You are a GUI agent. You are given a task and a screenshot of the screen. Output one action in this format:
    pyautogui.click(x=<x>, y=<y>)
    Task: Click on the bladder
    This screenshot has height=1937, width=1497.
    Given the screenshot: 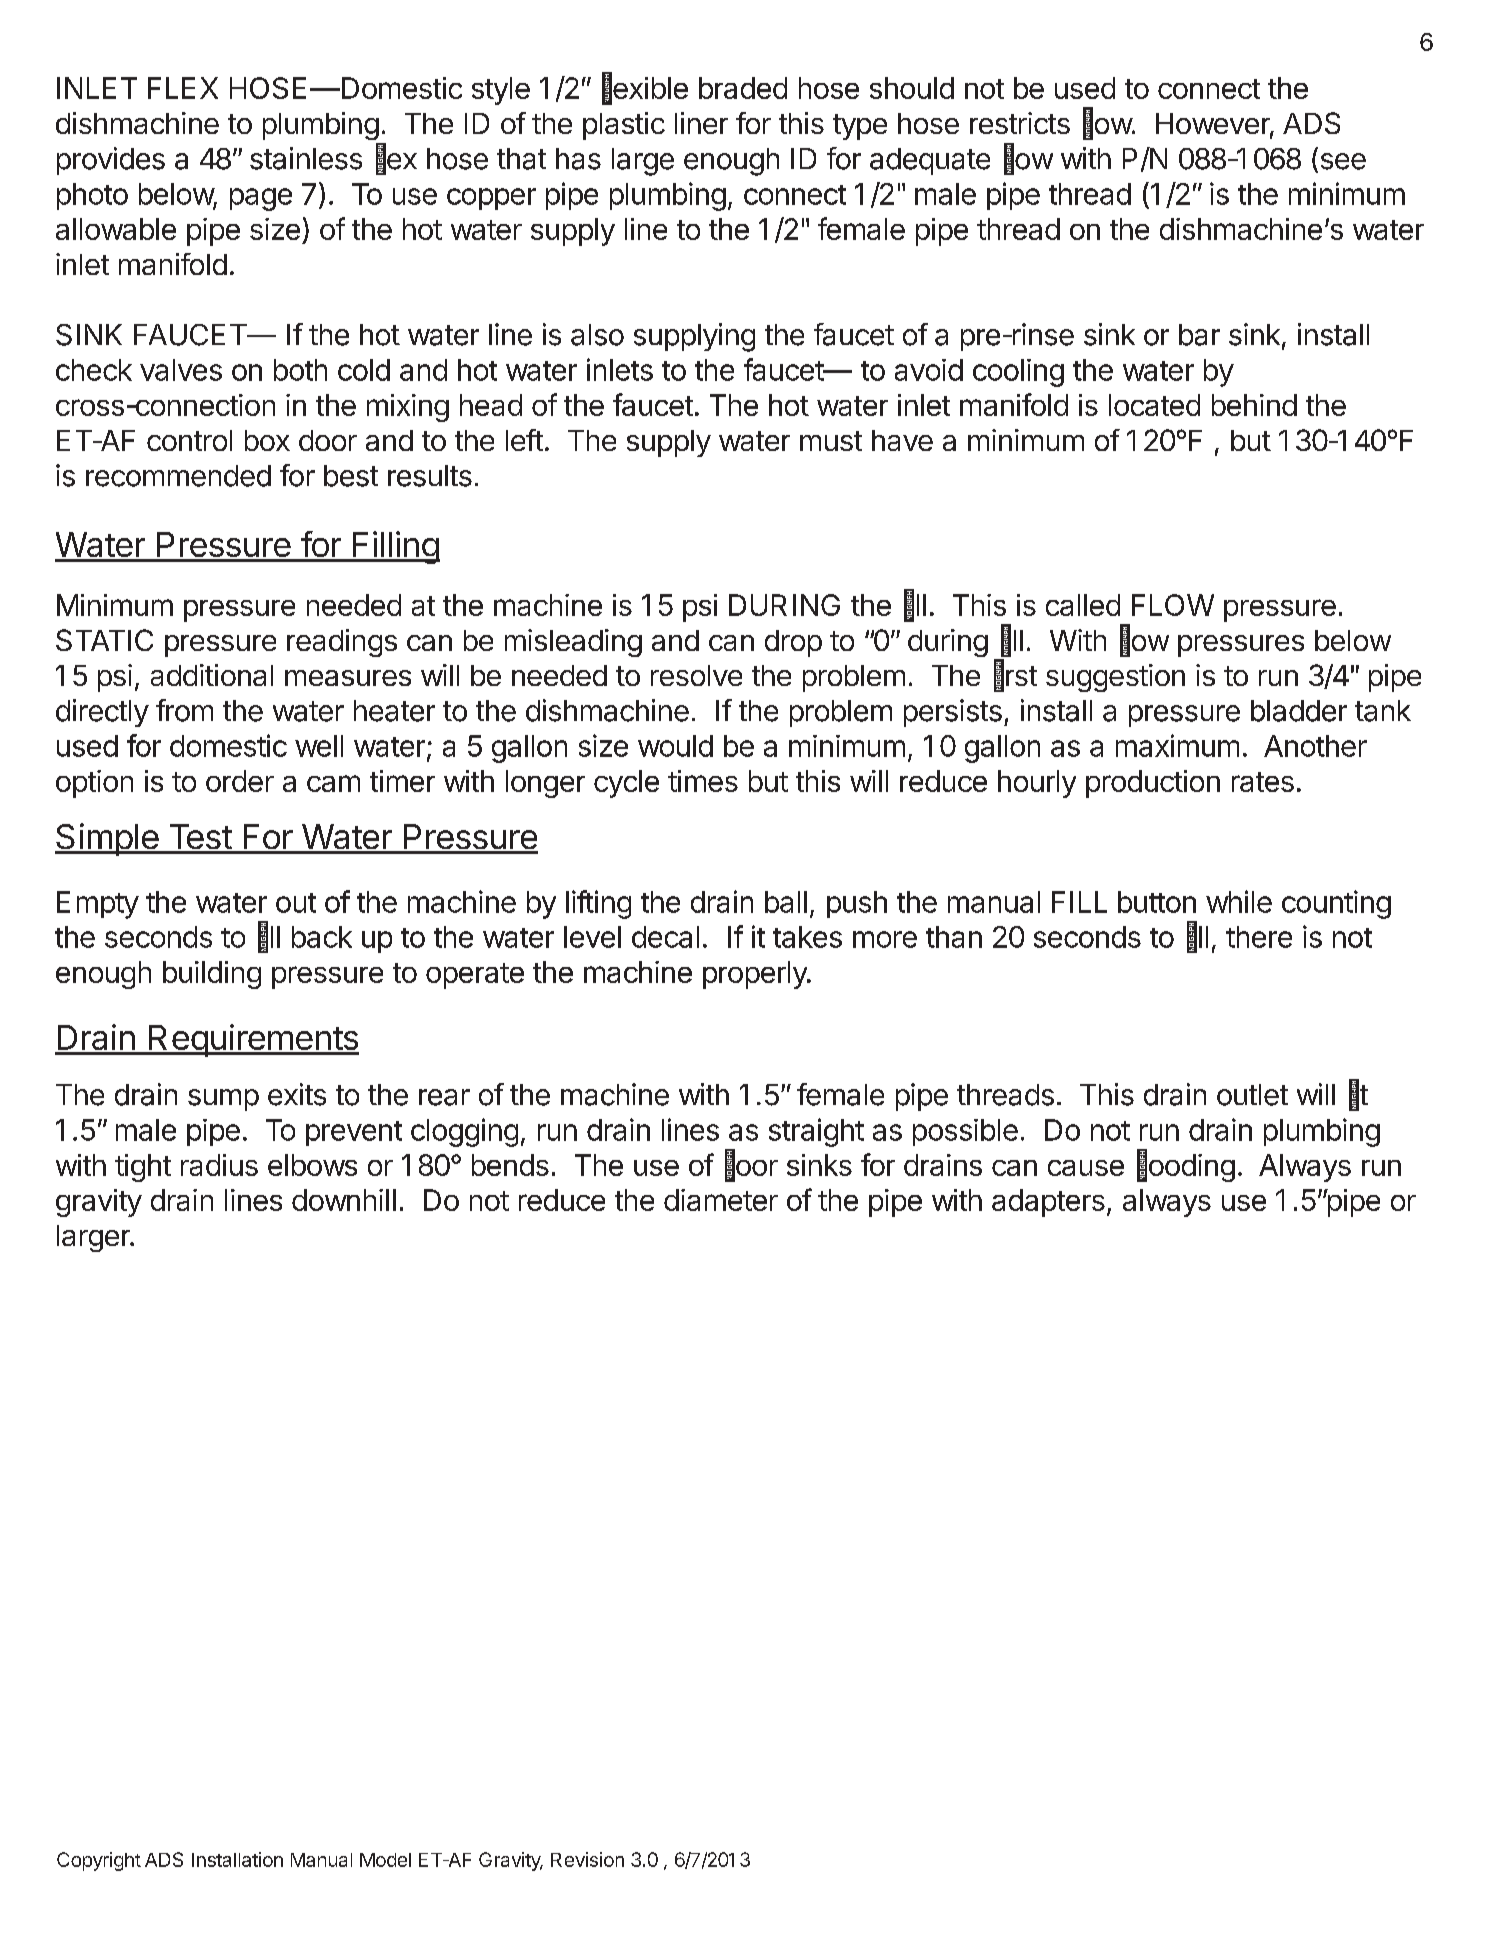 What is the action you would take?
    pyautogui.click(x=1299, y=711)
